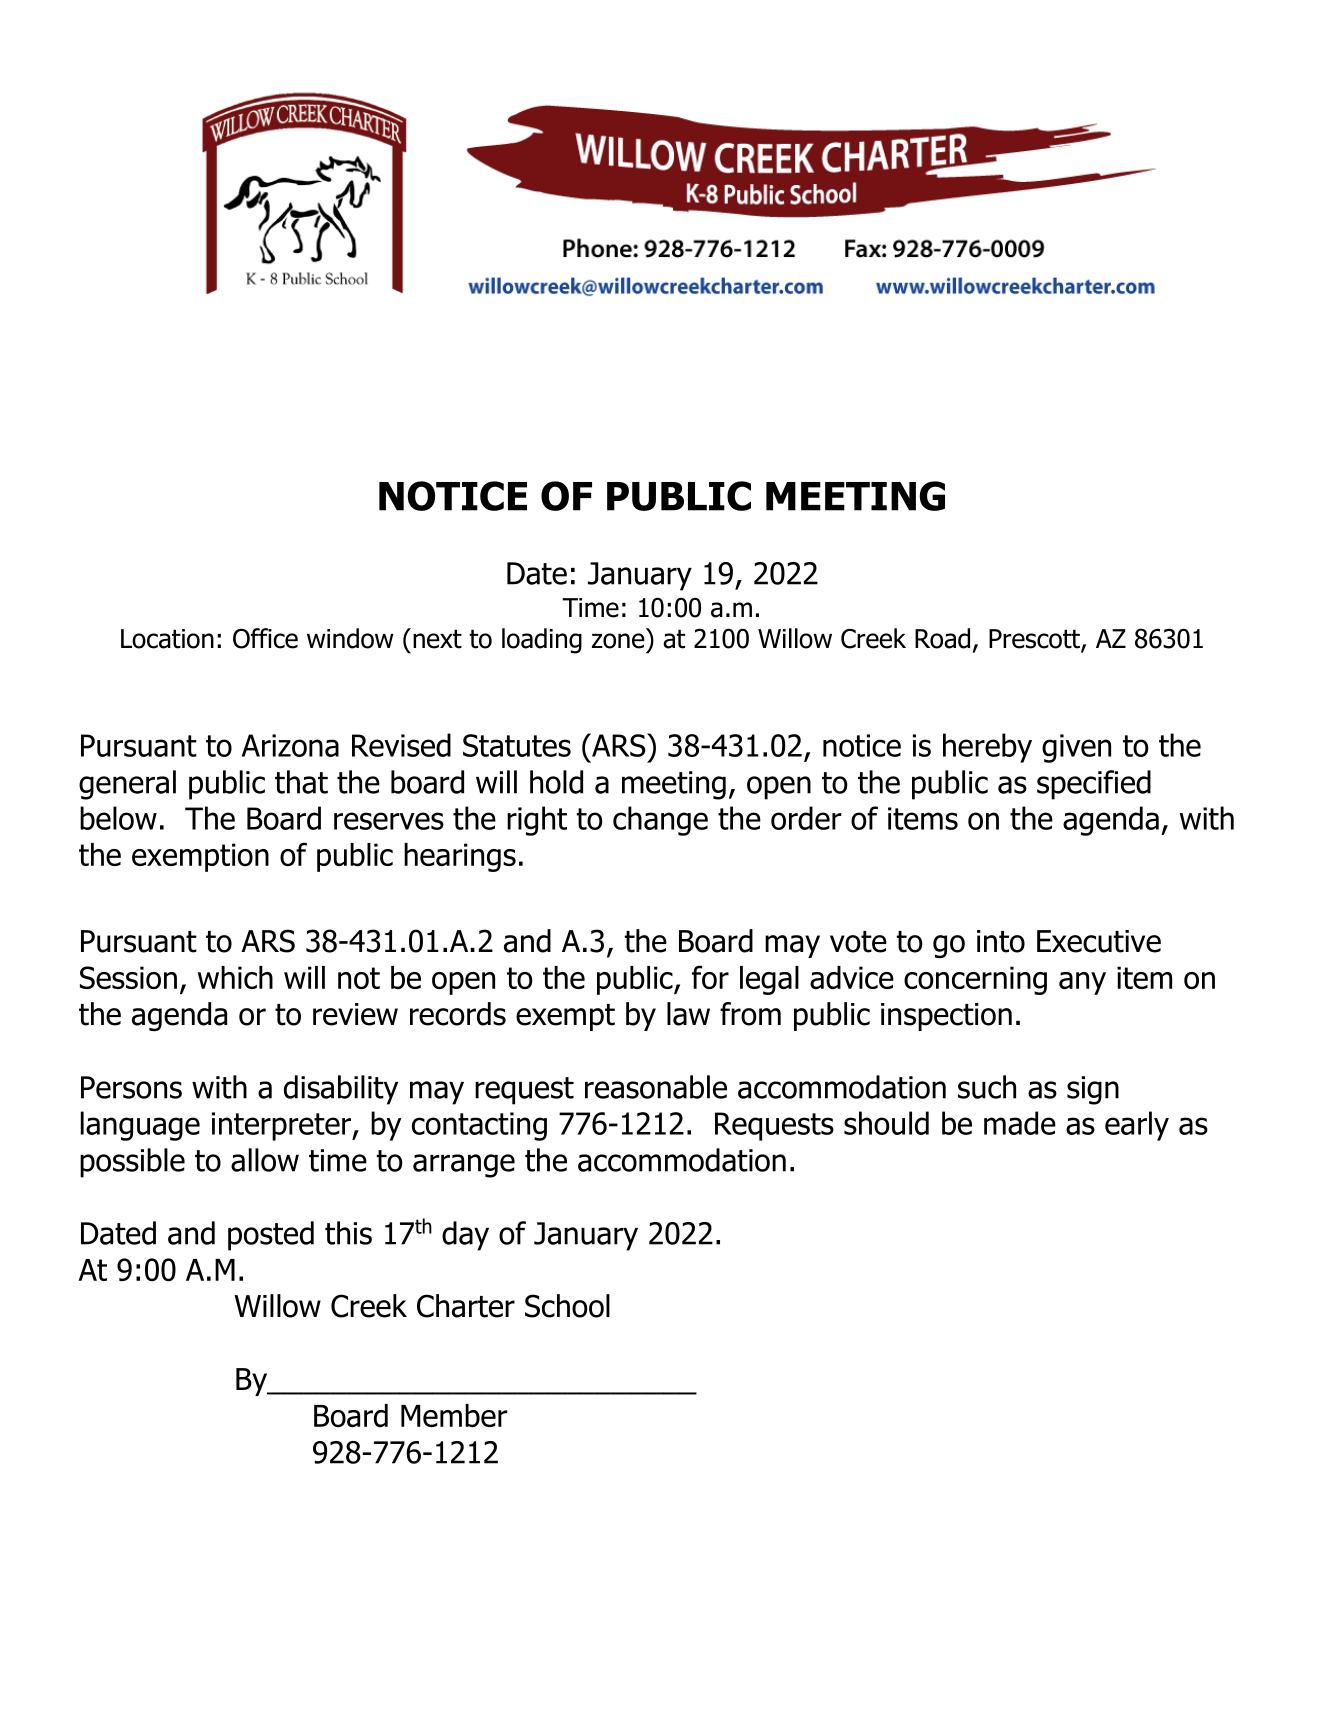 The height and width of the screenshot is (1711, 1322). Describe the element at coordinates (618, 641) in the screenshot. I see `zone` at that location.
